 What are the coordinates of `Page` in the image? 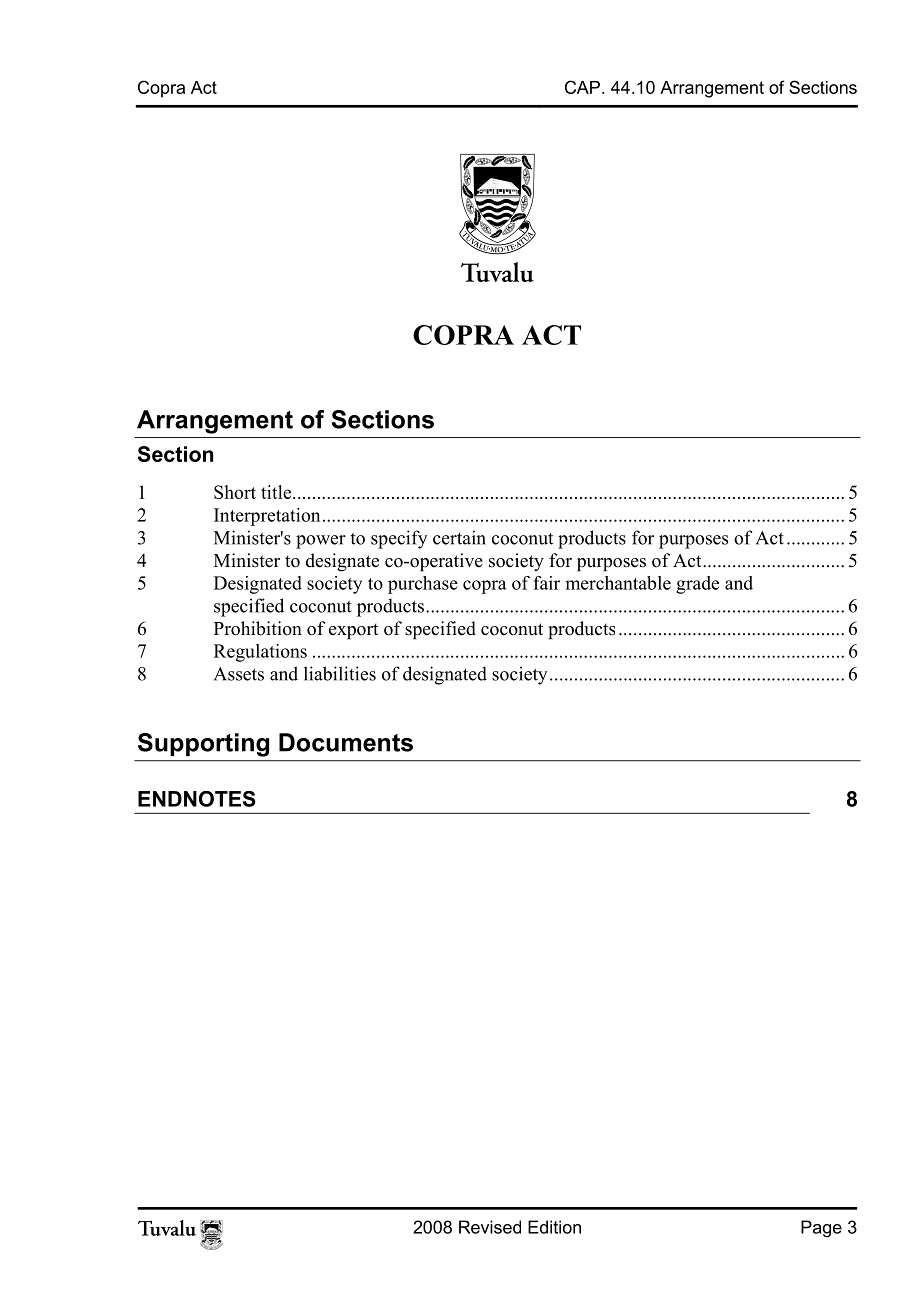 It's located at (821, 1229).
